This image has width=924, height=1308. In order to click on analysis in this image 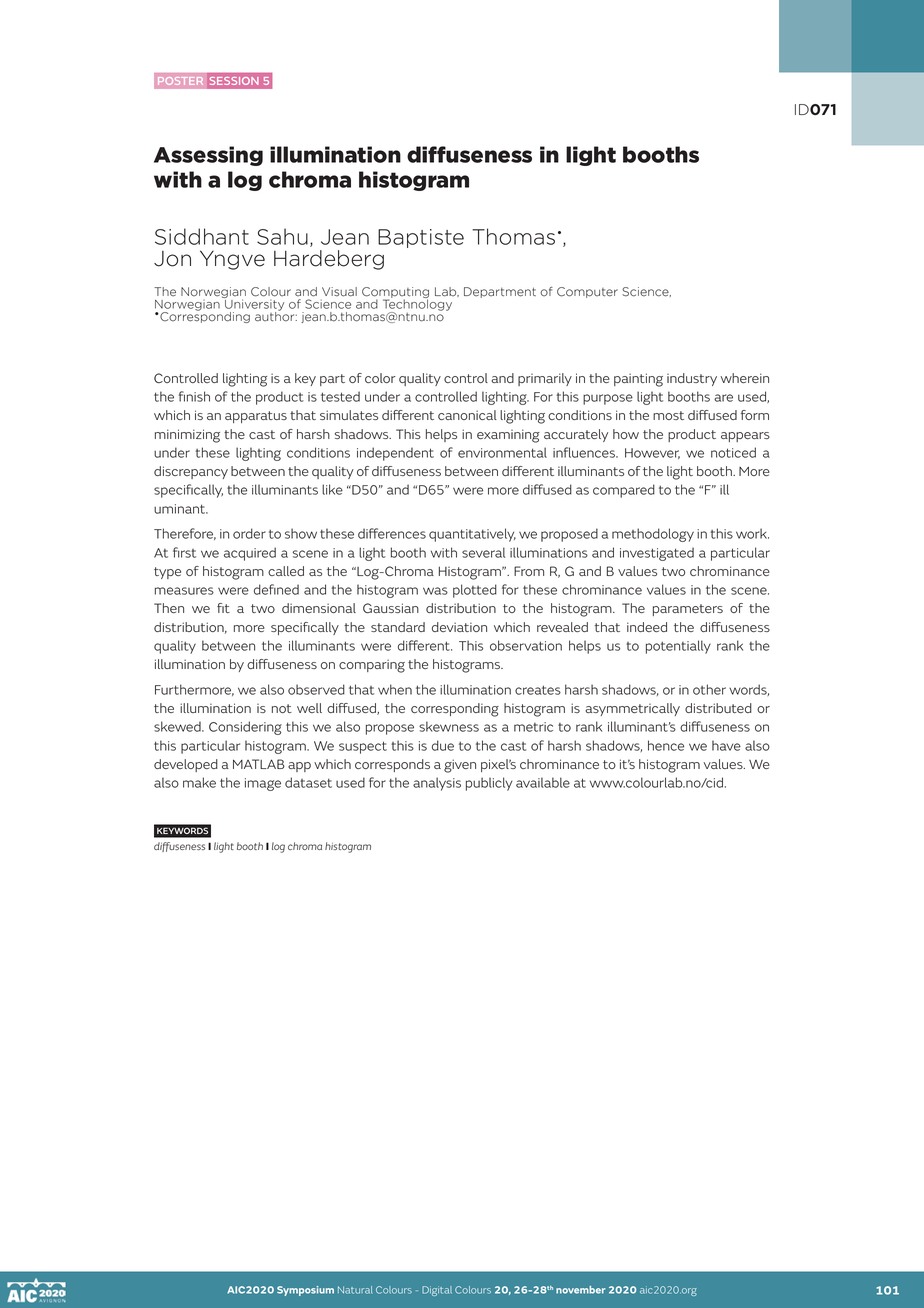, I will do `click(437, 784)`.
